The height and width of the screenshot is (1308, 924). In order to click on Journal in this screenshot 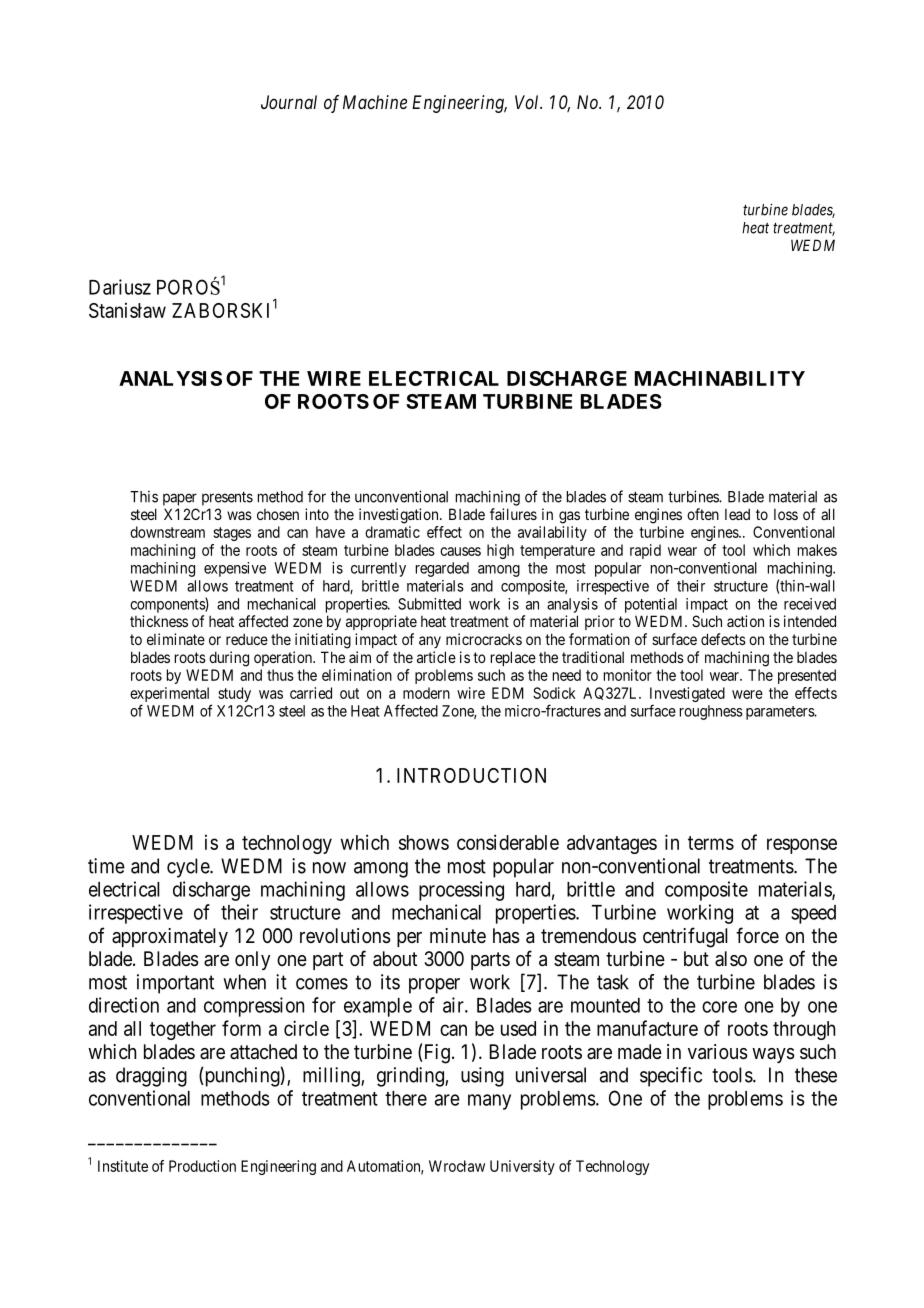, I will do `click(289, 102)`.
